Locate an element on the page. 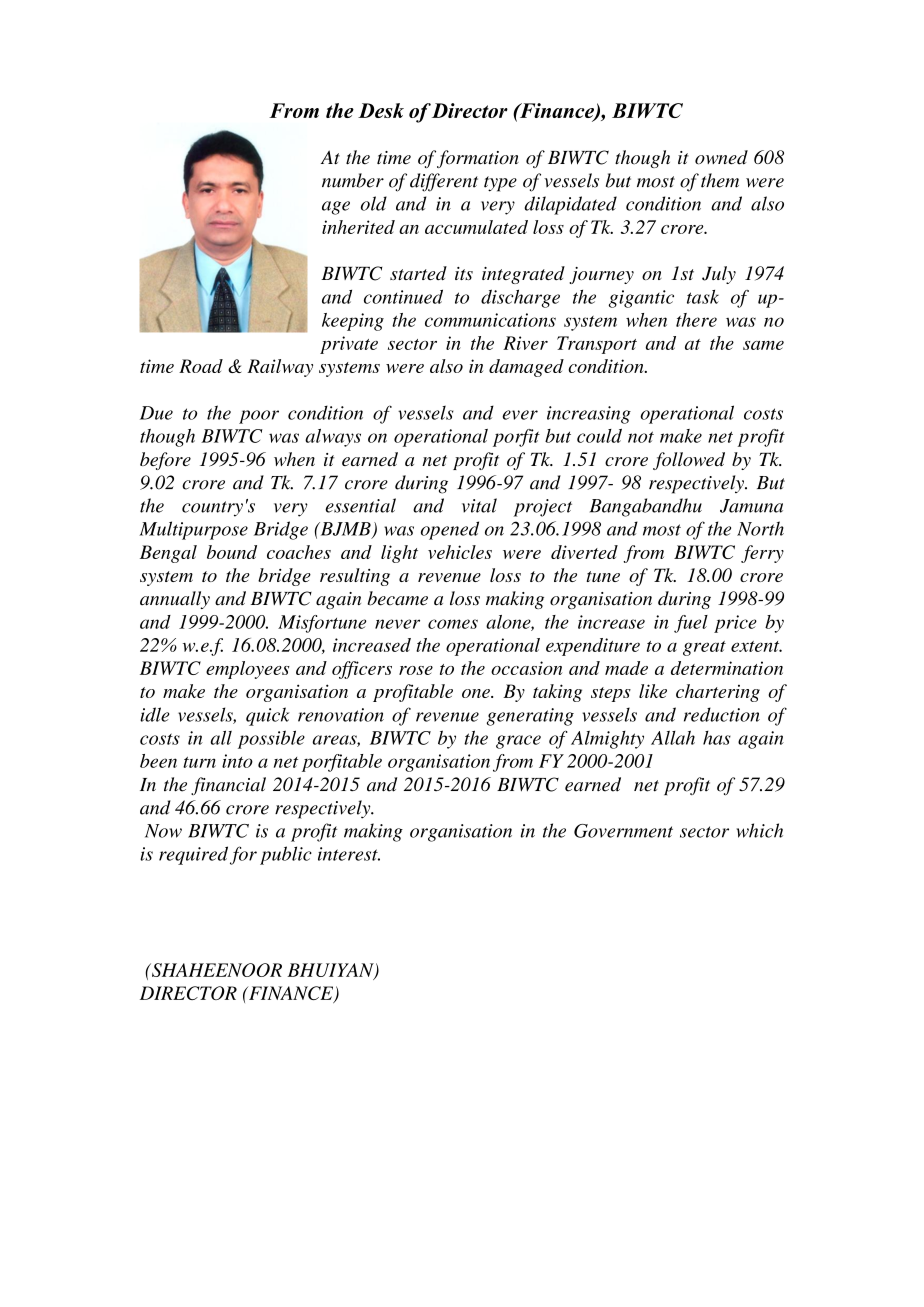 This document has width=924, height=1307. before is located at coordinates (165, 461).
